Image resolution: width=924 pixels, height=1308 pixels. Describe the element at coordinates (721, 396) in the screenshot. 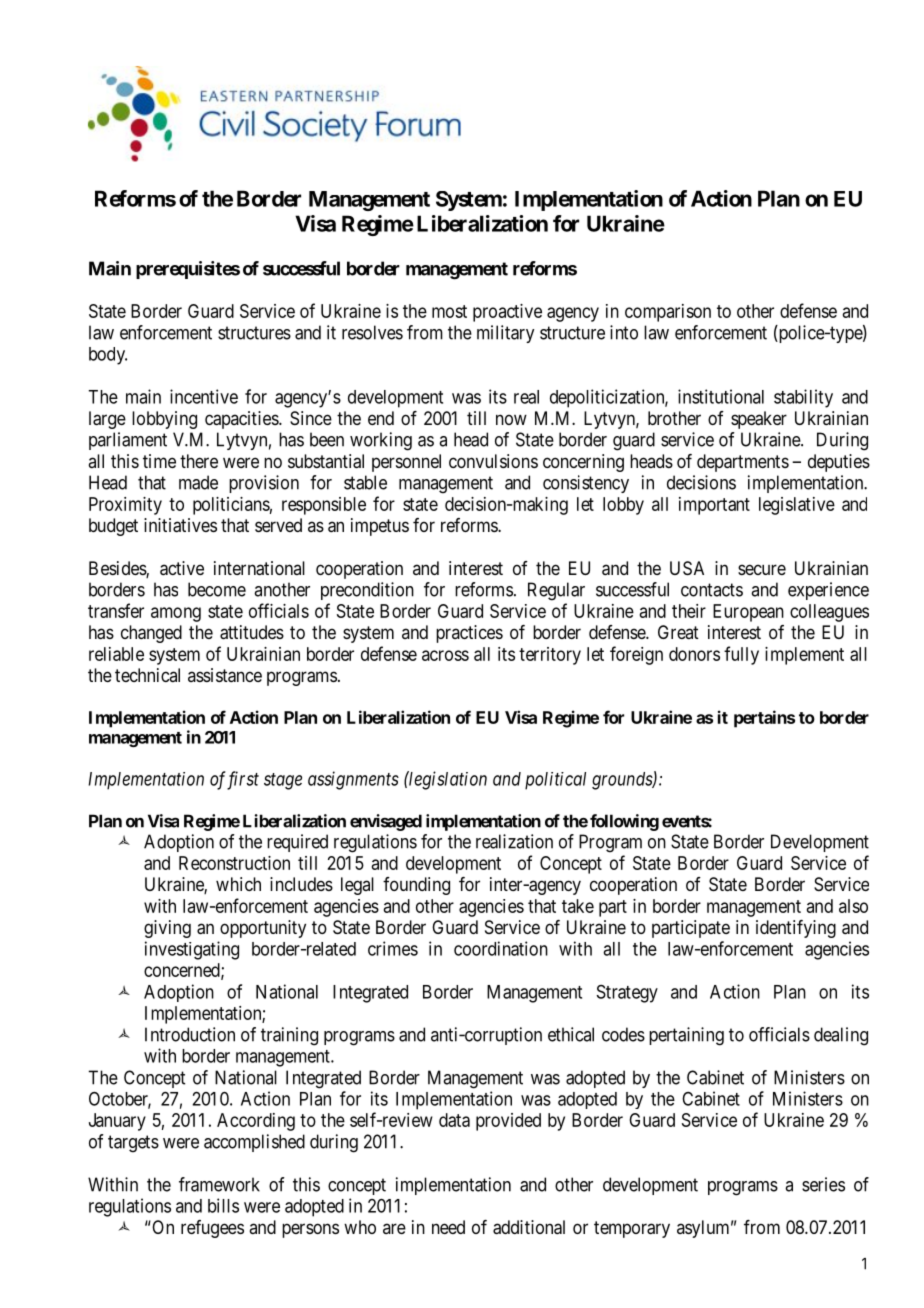

I see `institutional` at that location.
